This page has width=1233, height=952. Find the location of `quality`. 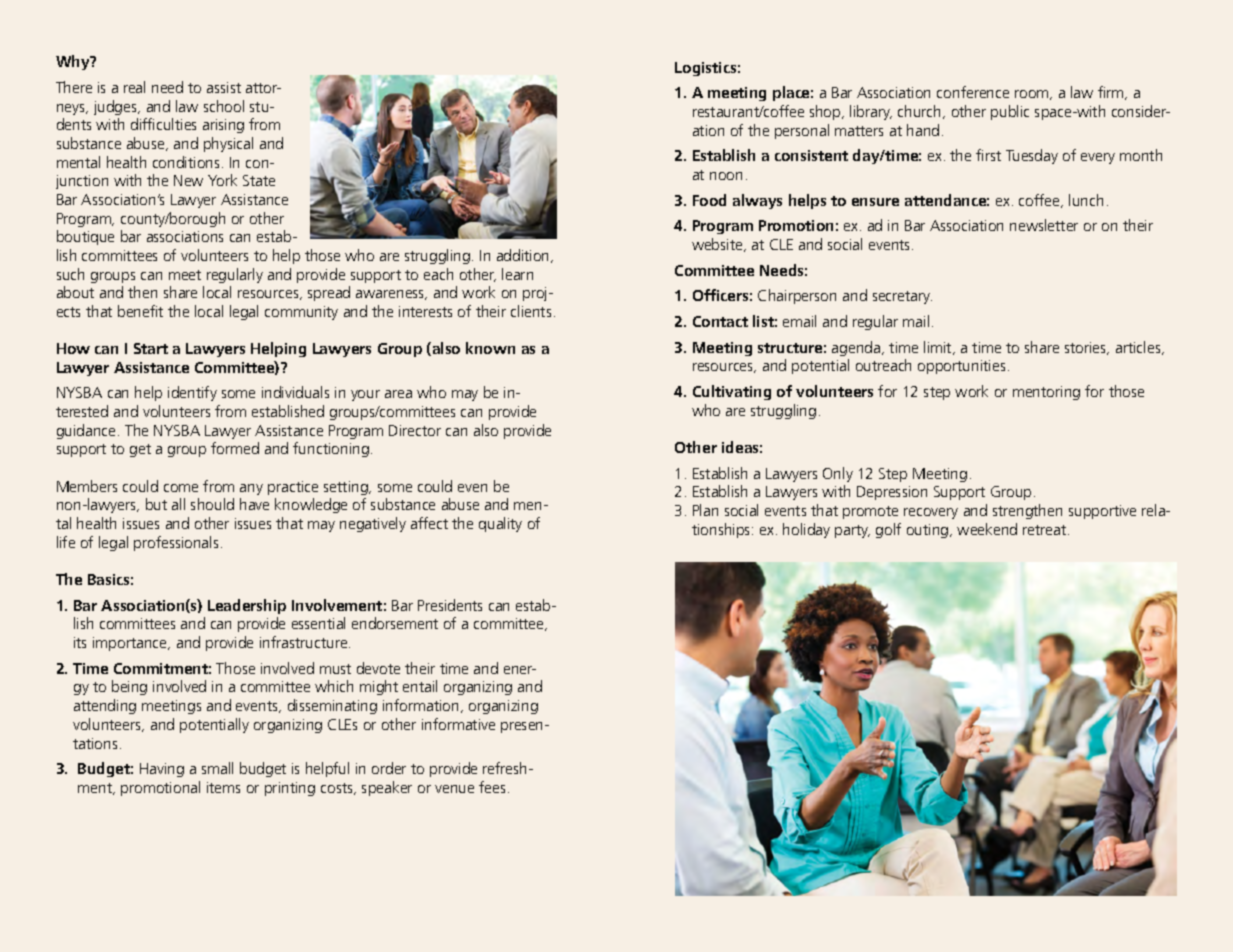

quality is located at coordinates (500, 524).
